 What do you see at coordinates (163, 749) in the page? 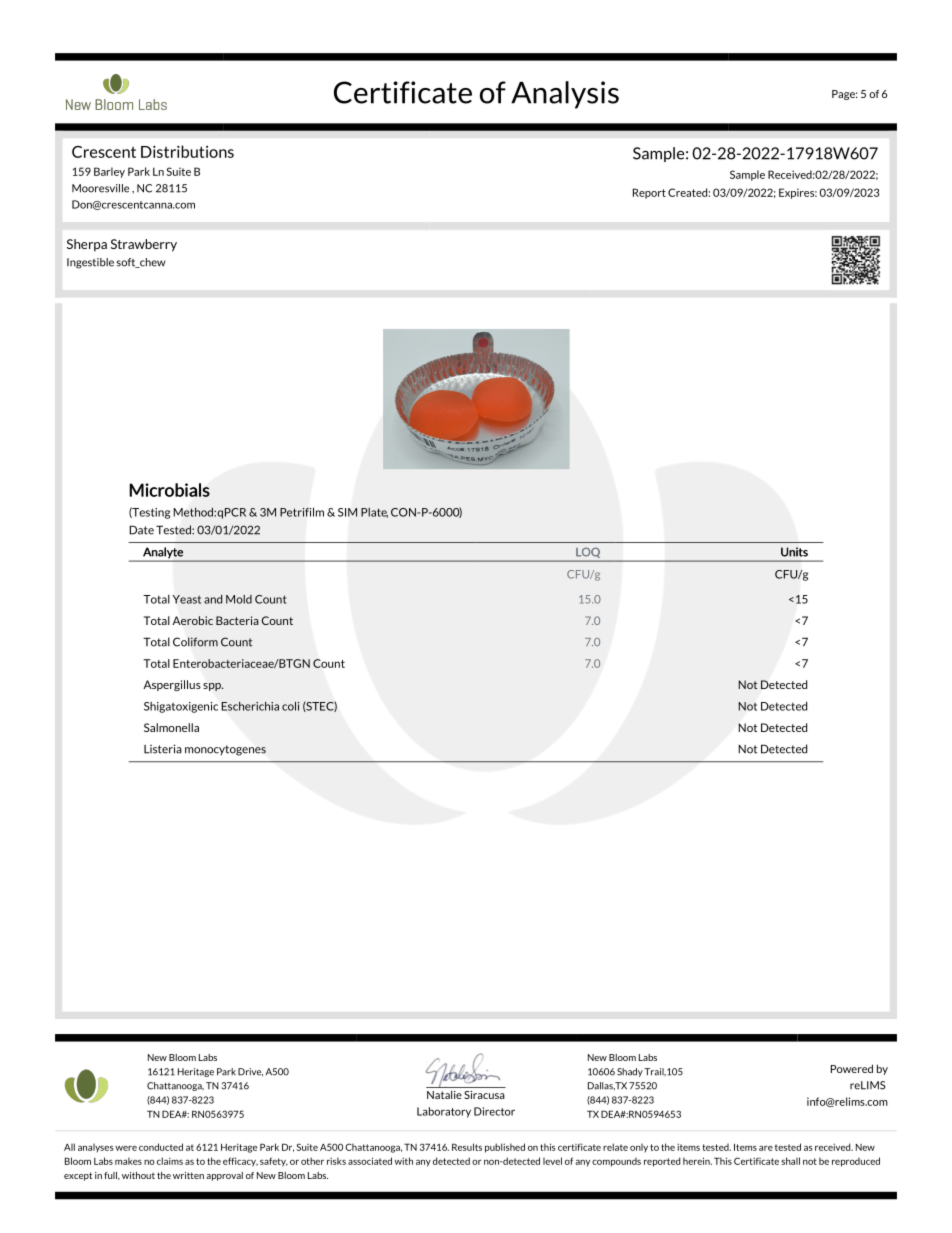
I see `Listeria` at bounding box center [163, 749].
